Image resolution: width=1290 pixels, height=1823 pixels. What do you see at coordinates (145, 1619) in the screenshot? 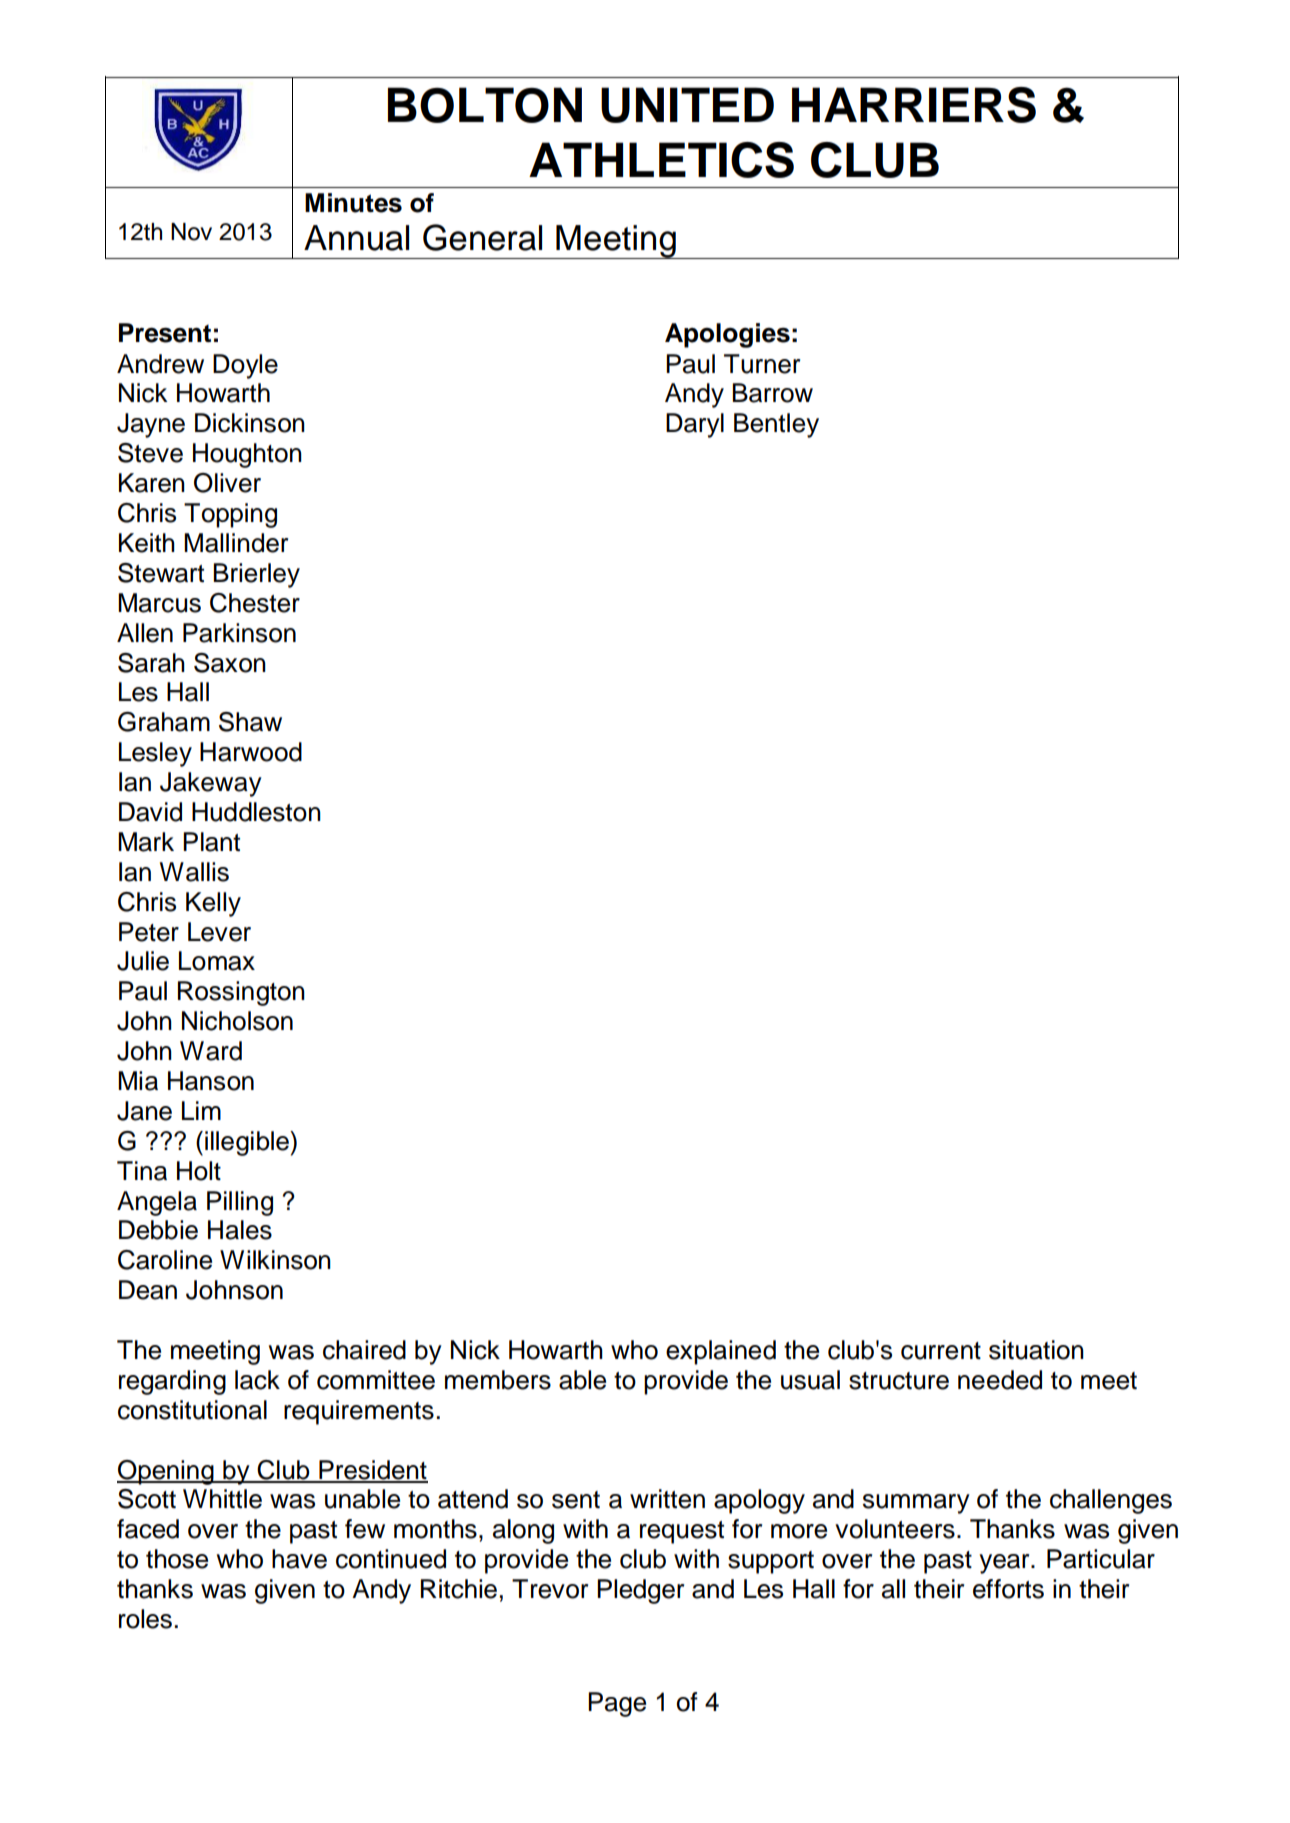
I see `roles` at bounding box center [145, 1619].
